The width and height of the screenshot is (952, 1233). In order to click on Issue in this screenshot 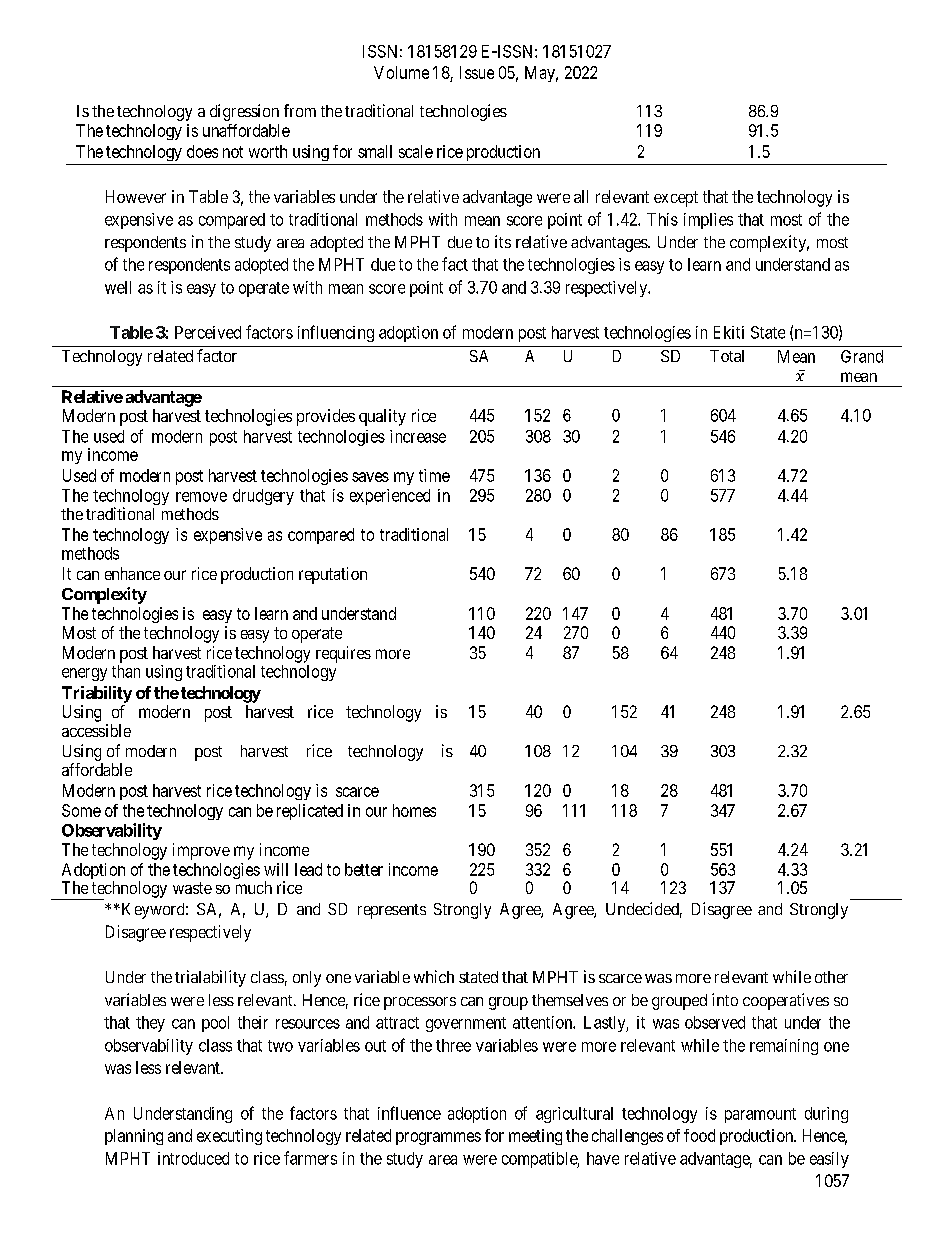, I will do `click(477, 72)`.
